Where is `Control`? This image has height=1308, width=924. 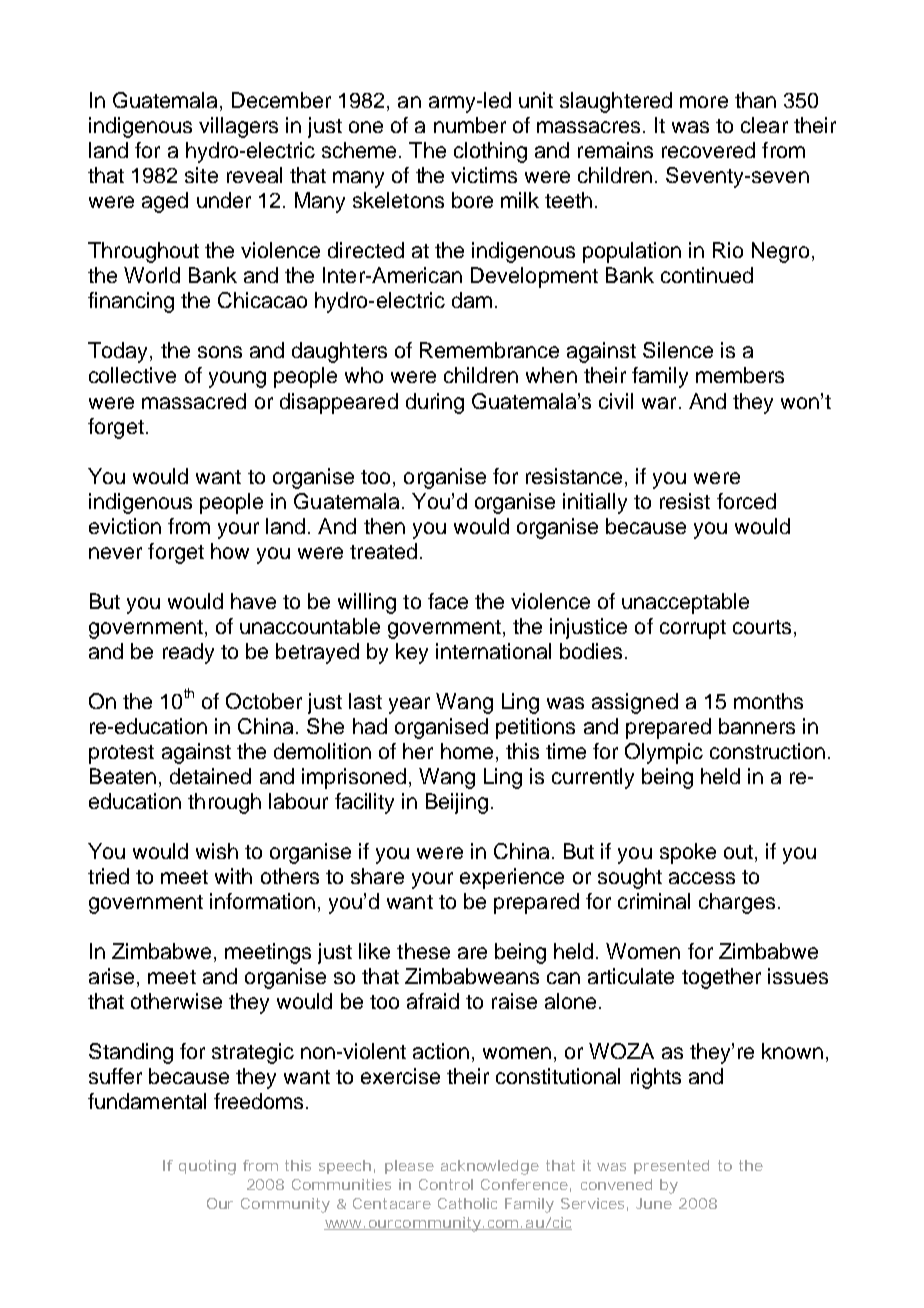 Control is located at coordinates (446, 1184).
